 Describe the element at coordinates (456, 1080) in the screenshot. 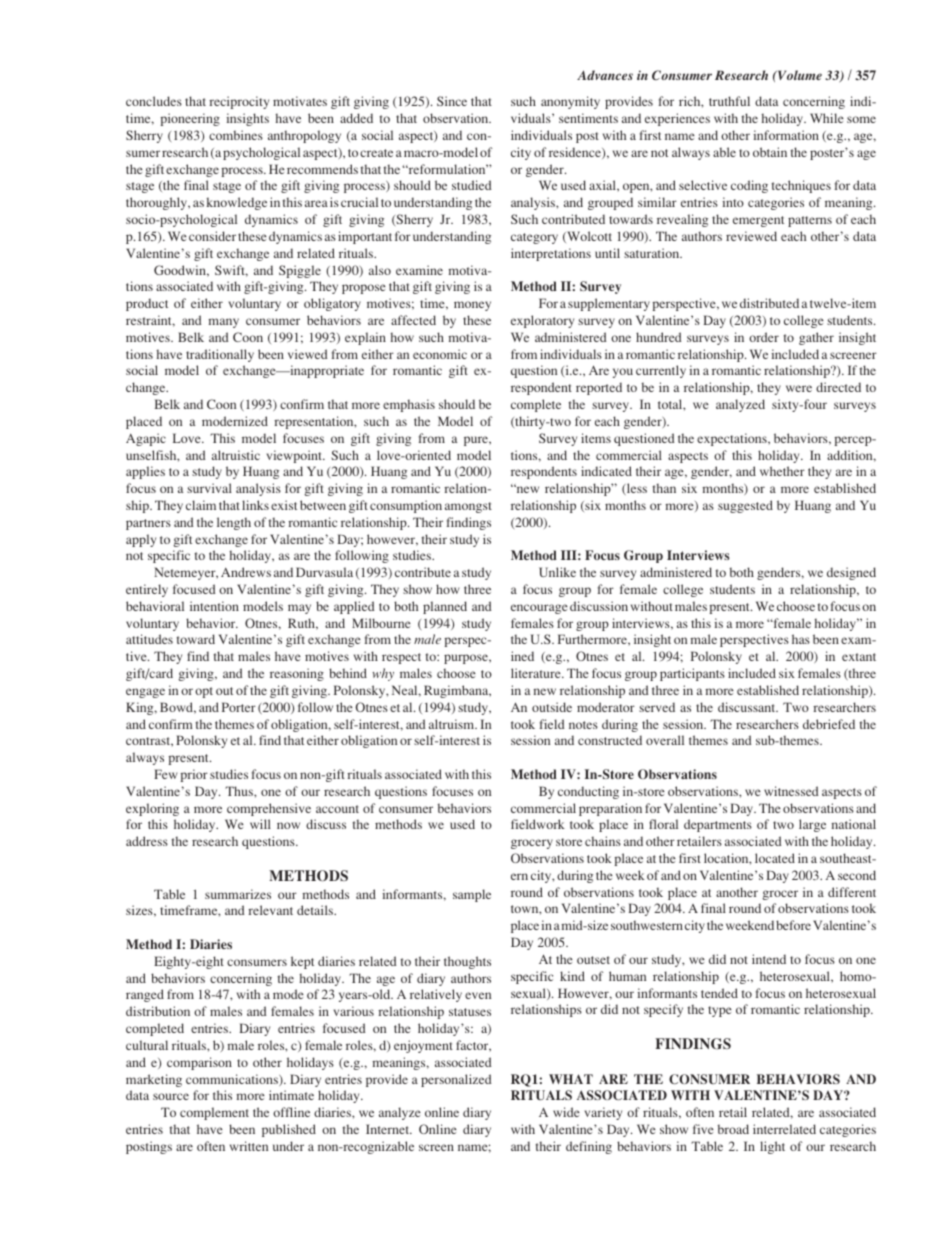

I see `personalized` at that location.
